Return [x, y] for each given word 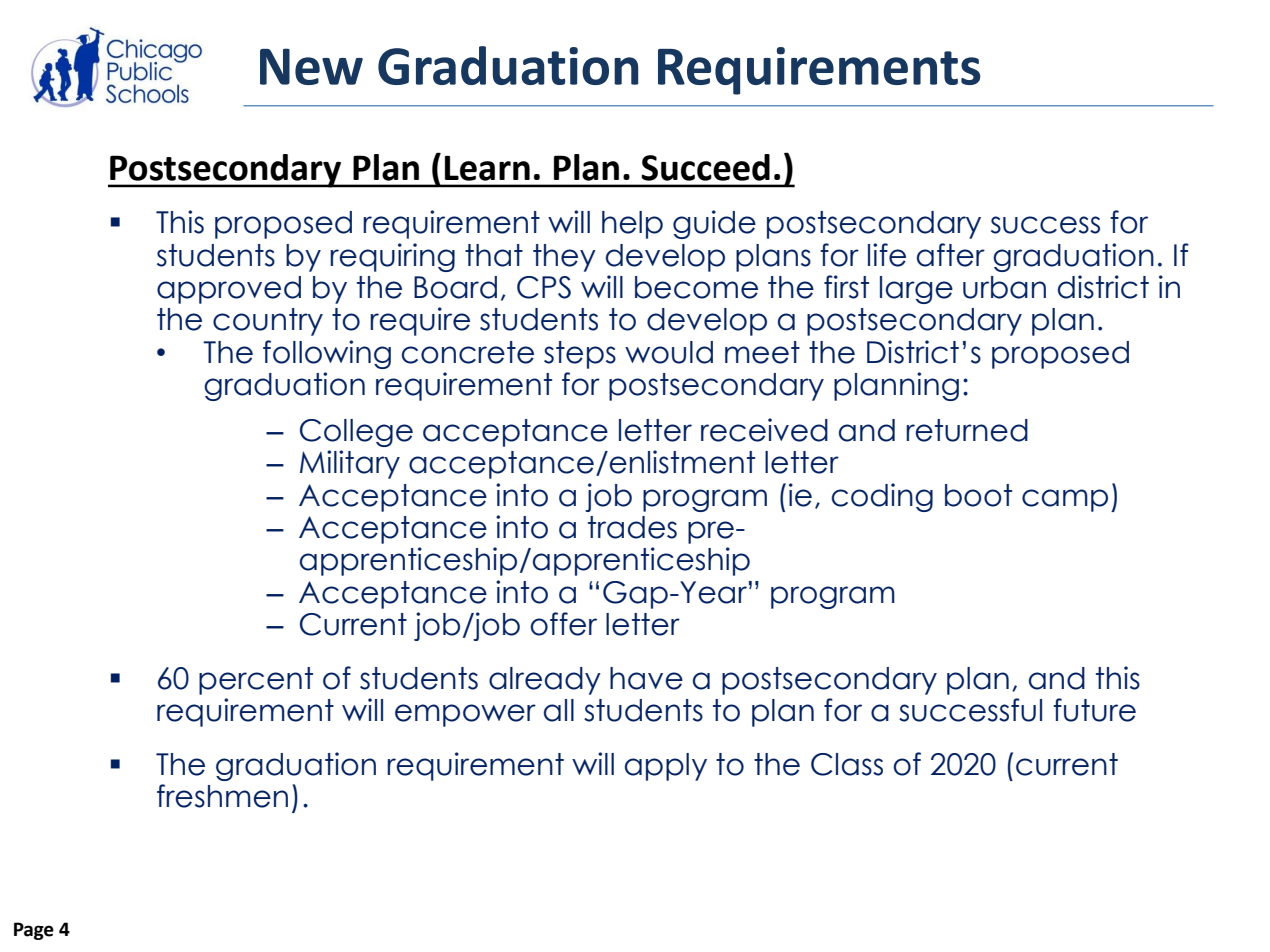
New [311, 66]
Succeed [705, 167]
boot [978, 495]
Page [34, 931]
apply [666, 767]
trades [632, 527]
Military [350, 464]
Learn [487, 168]
